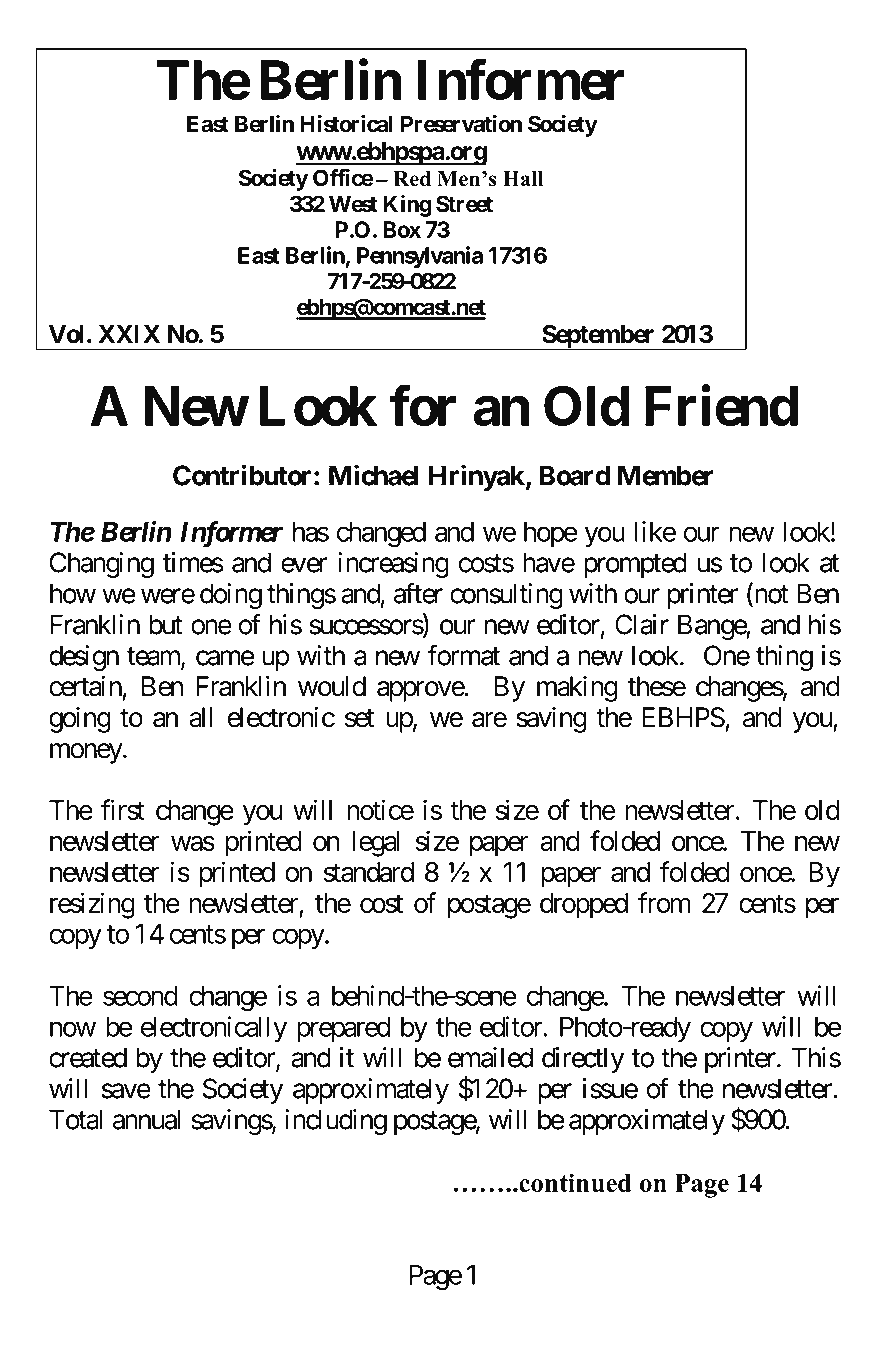  Describe the element at coordinates (353, 204) in the screenshot. I see `West` at that location.
